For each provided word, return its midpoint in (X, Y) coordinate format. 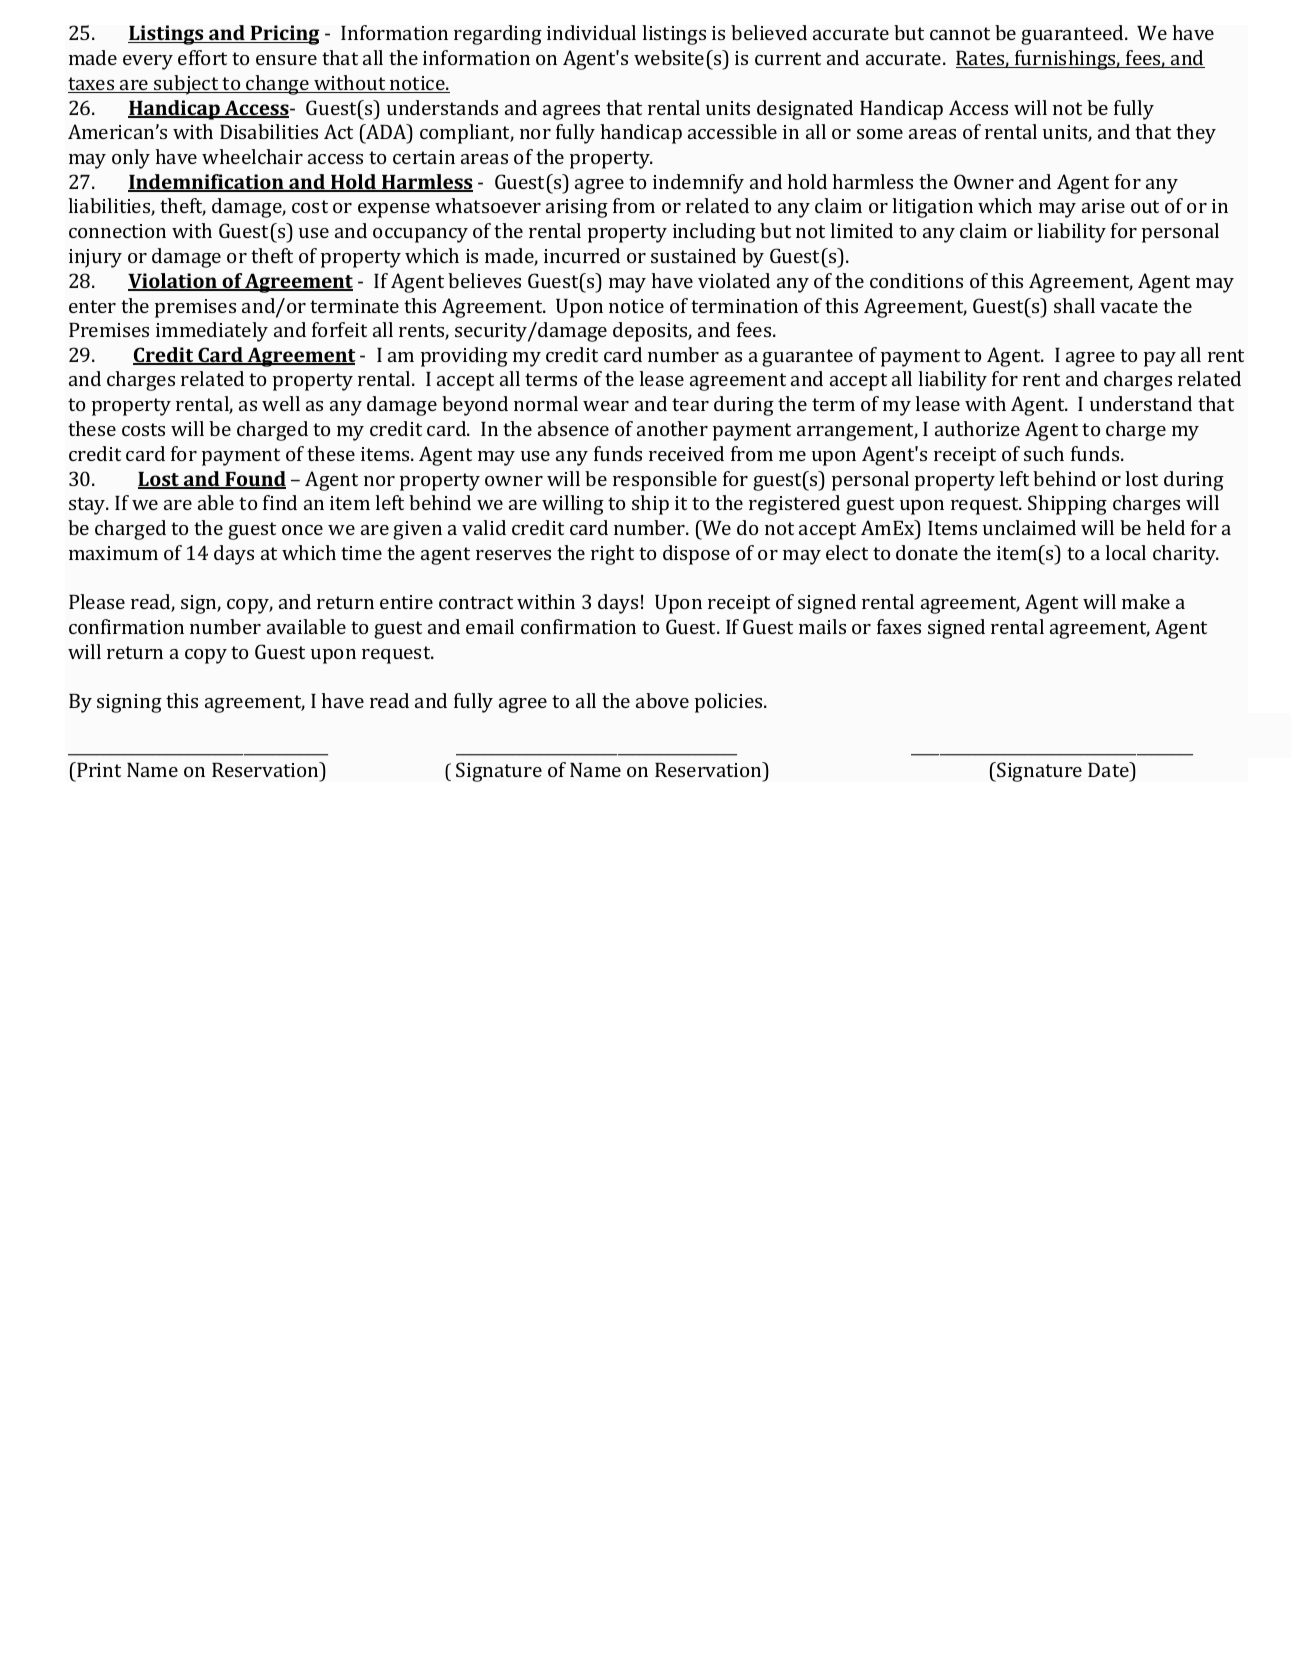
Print (98, 769)
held (1165, 527)
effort (202, 57)
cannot (960, 33)
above (662, 700)
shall (1074, 305)
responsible (665, 481)
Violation (173, 282)
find (280, 502)
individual (591, 32)
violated (734, 280)
